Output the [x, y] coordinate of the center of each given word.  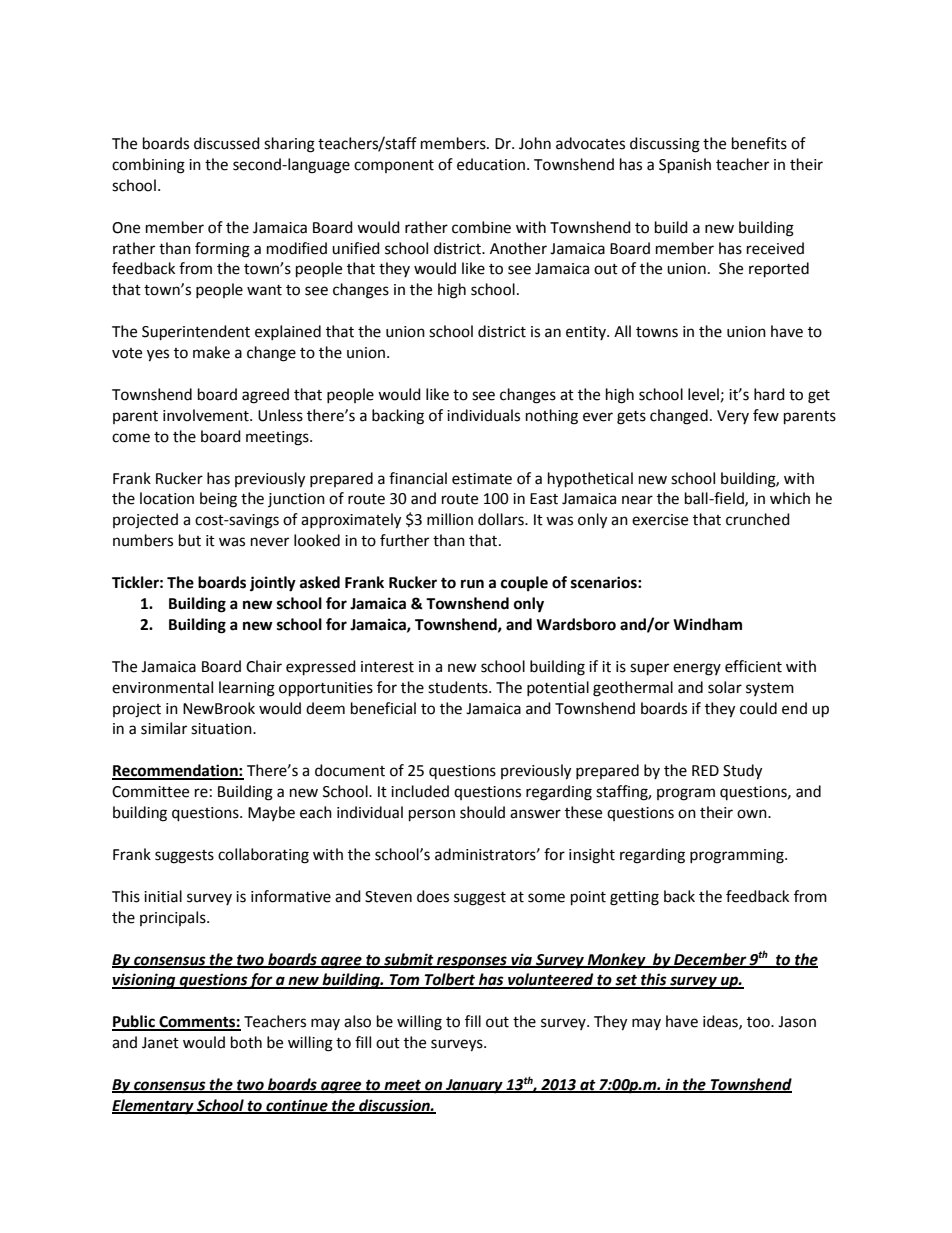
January [474, 1086]
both [246, 1042]
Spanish [685, 166]
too [759, 1022]
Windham [707, 624]
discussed [227, 143]
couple [524, 584]
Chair [264, 666]
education [491, 164]
